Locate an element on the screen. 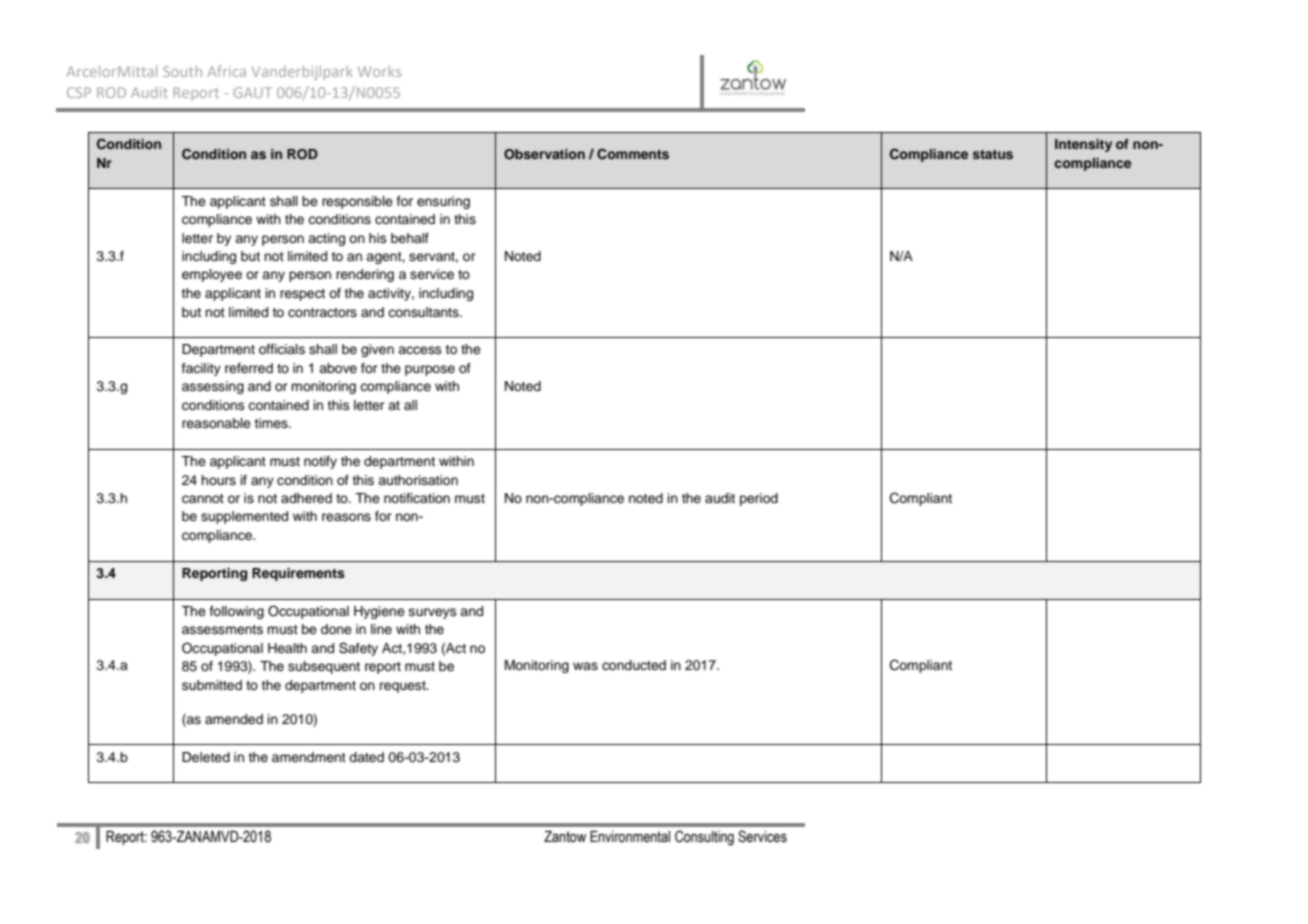 The image size is (1308, 924). was is located at coordinates (585, 666).
